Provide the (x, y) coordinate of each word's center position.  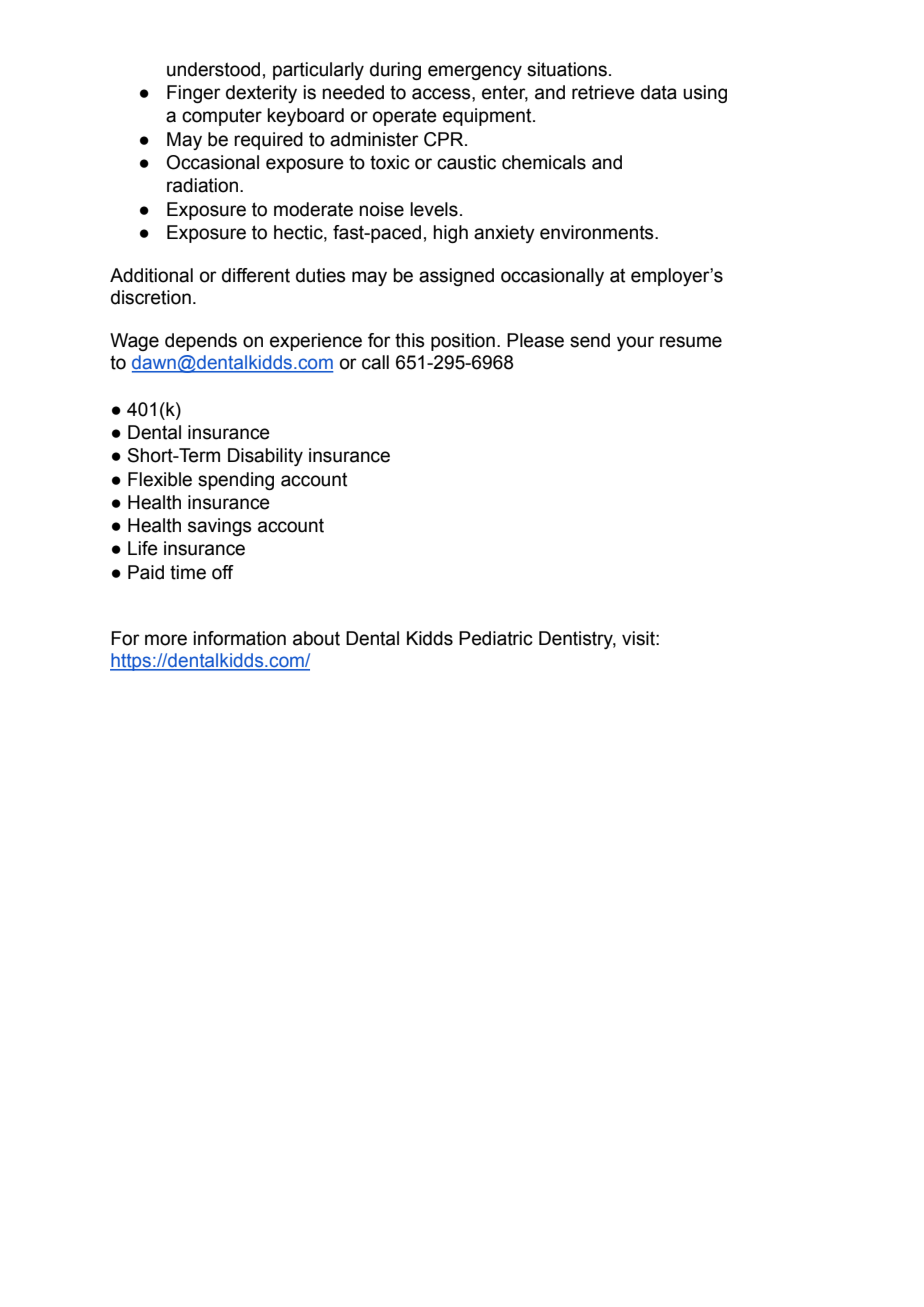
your (635, 343)
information (239, 638)
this (410, 340)
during (395, 71)
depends (201, 342)
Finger (194, 94)
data (659, 92)
